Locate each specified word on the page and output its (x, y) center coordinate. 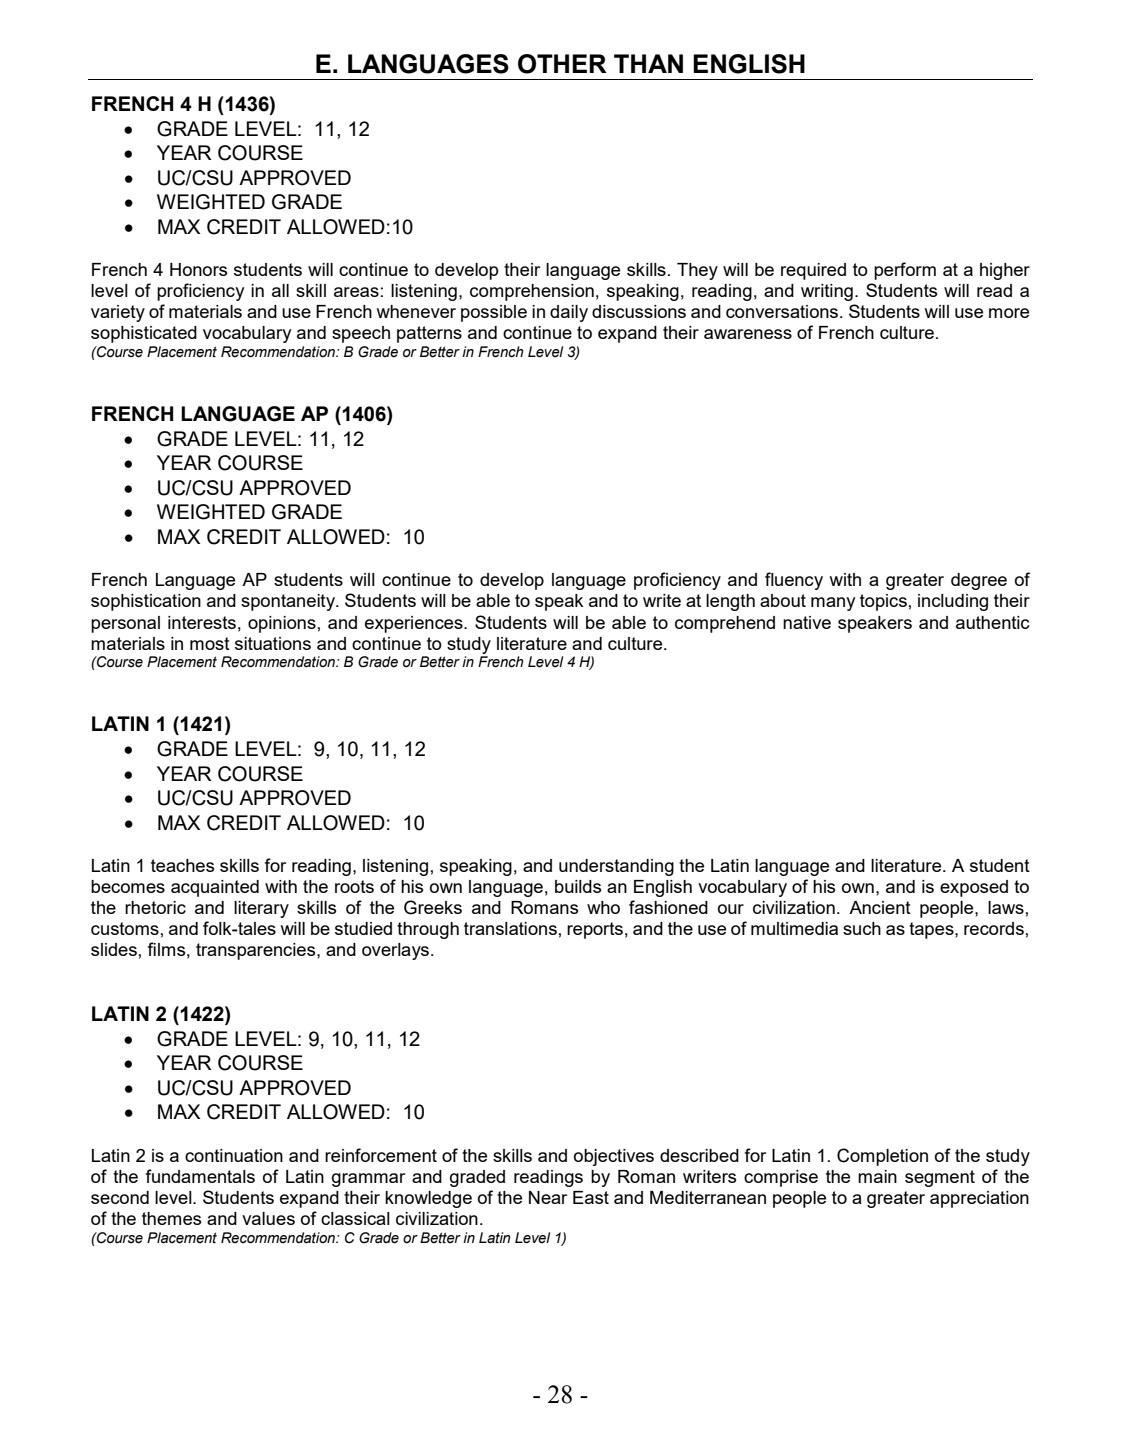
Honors (198, 269)
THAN (648, 63)
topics (883, 602)
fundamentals (200, 1176)
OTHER (562, 64)
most (210, 643)
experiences (415, 624)
